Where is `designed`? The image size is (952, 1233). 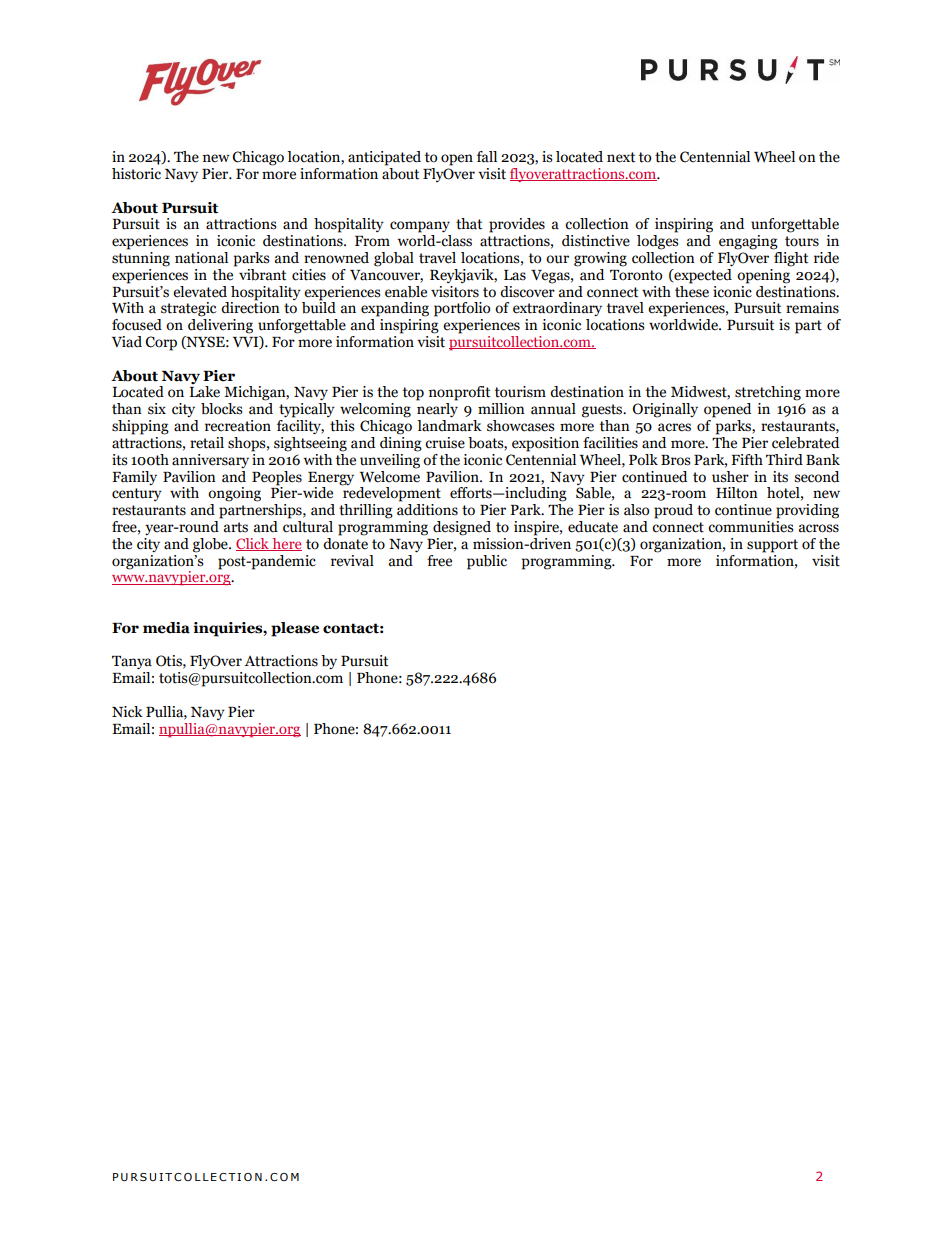 designed is located at coordinates (462, 528).
